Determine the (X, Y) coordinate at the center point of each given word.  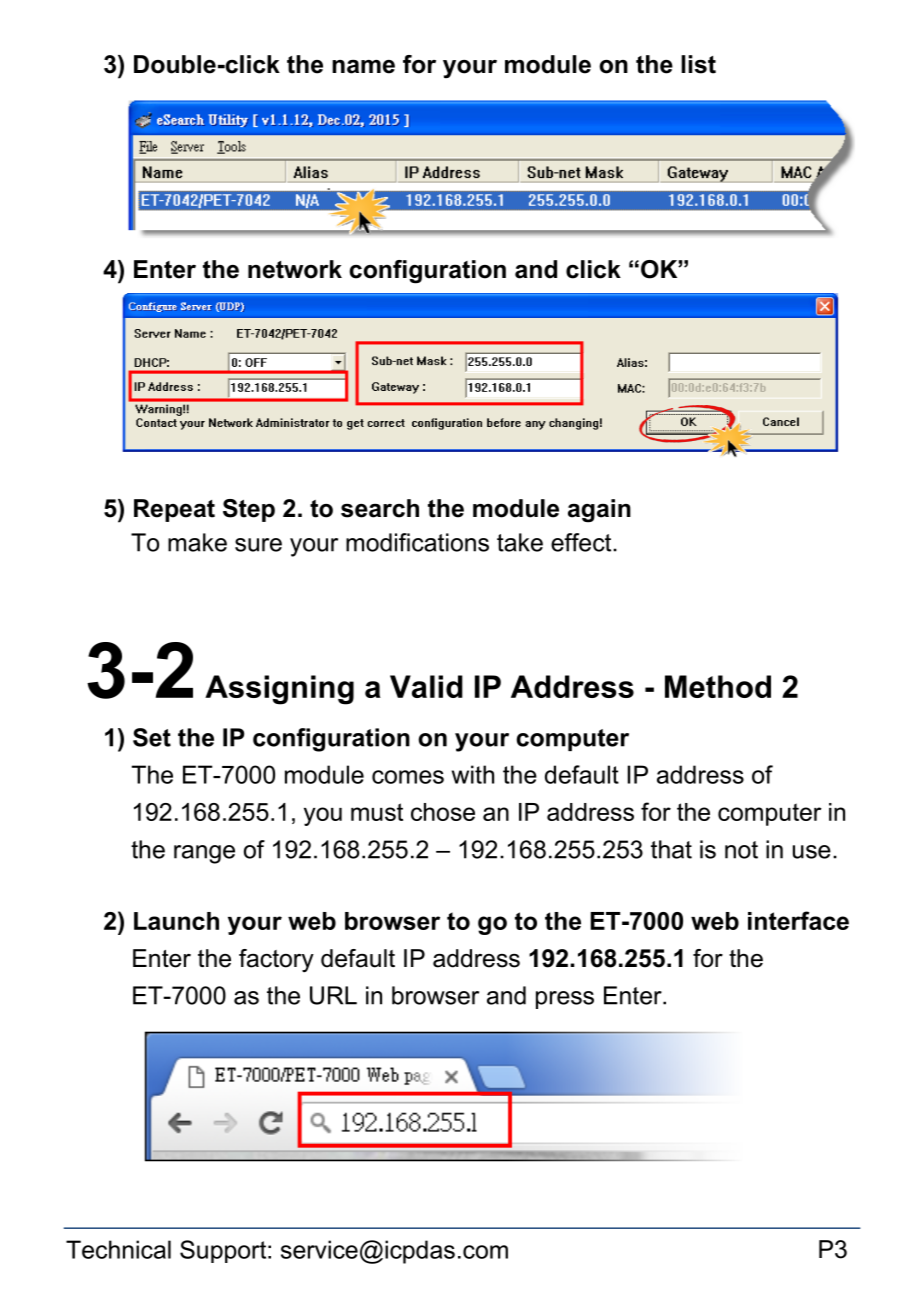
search (380, 508)
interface (798, 920)
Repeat (174, 510)
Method (718, 686)
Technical (118, 1249)
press (565, 1000)
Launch (176, 921)
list (698, 64)
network (295, 269)
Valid (426, 686)
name (363, 67)
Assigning (279, 690)
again (599, 511)
